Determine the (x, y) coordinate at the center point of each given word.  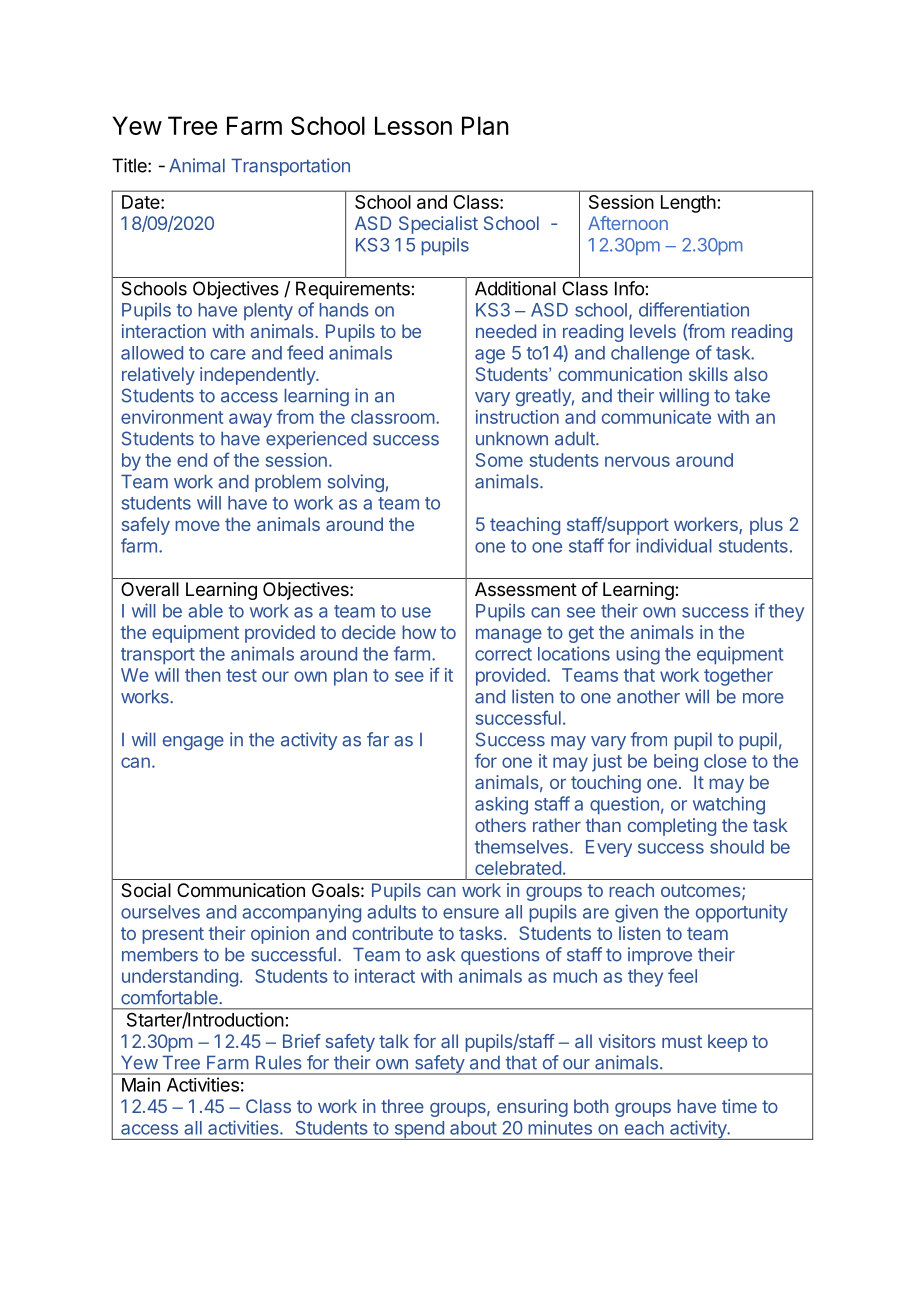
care (228, 354)
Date (142, 202)
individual (674, 545)
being (676, 763)
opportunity (742, 913)
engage (193, 743)
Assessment (526, 589)
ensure (471, 913)
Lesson (413, 125)
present (173, 935)
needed (506, 331)
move (197, 526)
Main (141, 1084)
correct (503, 654)
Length (688, 204)
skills (708, 374)
